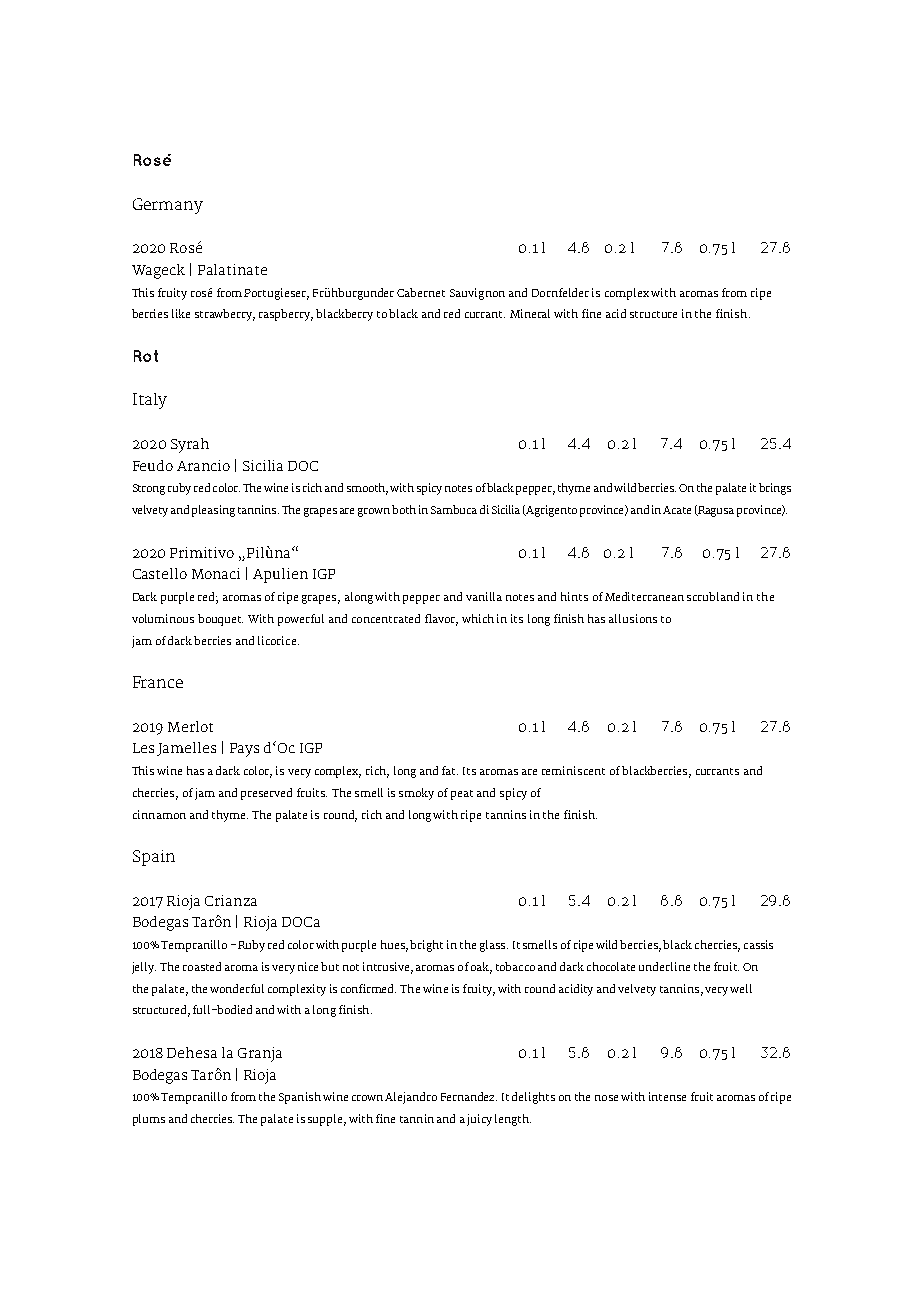 The image size is (924, 1308). I want to click on plums, so click(149, 1120).
